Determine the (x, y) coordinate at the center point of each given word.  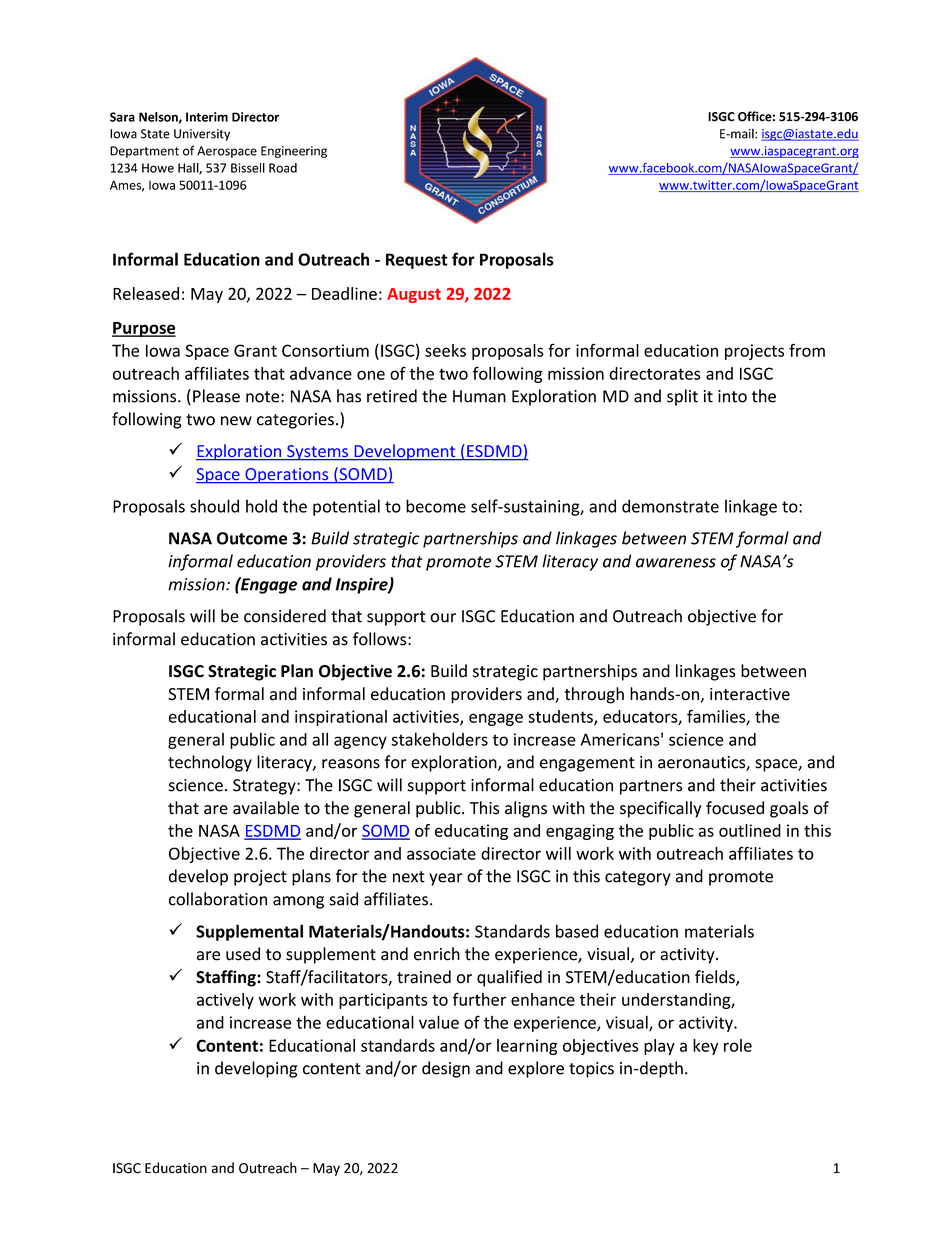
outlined (750, 830)
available (266, 808)
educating (471, 832)
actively (225, 1001)
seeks (445, 350)
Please (216, 396)
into (732, 396)
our (443, 618)
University (202, 135)
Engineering (294, 152)
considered (285, 616)
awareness (676, 563)
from (807, 350)
